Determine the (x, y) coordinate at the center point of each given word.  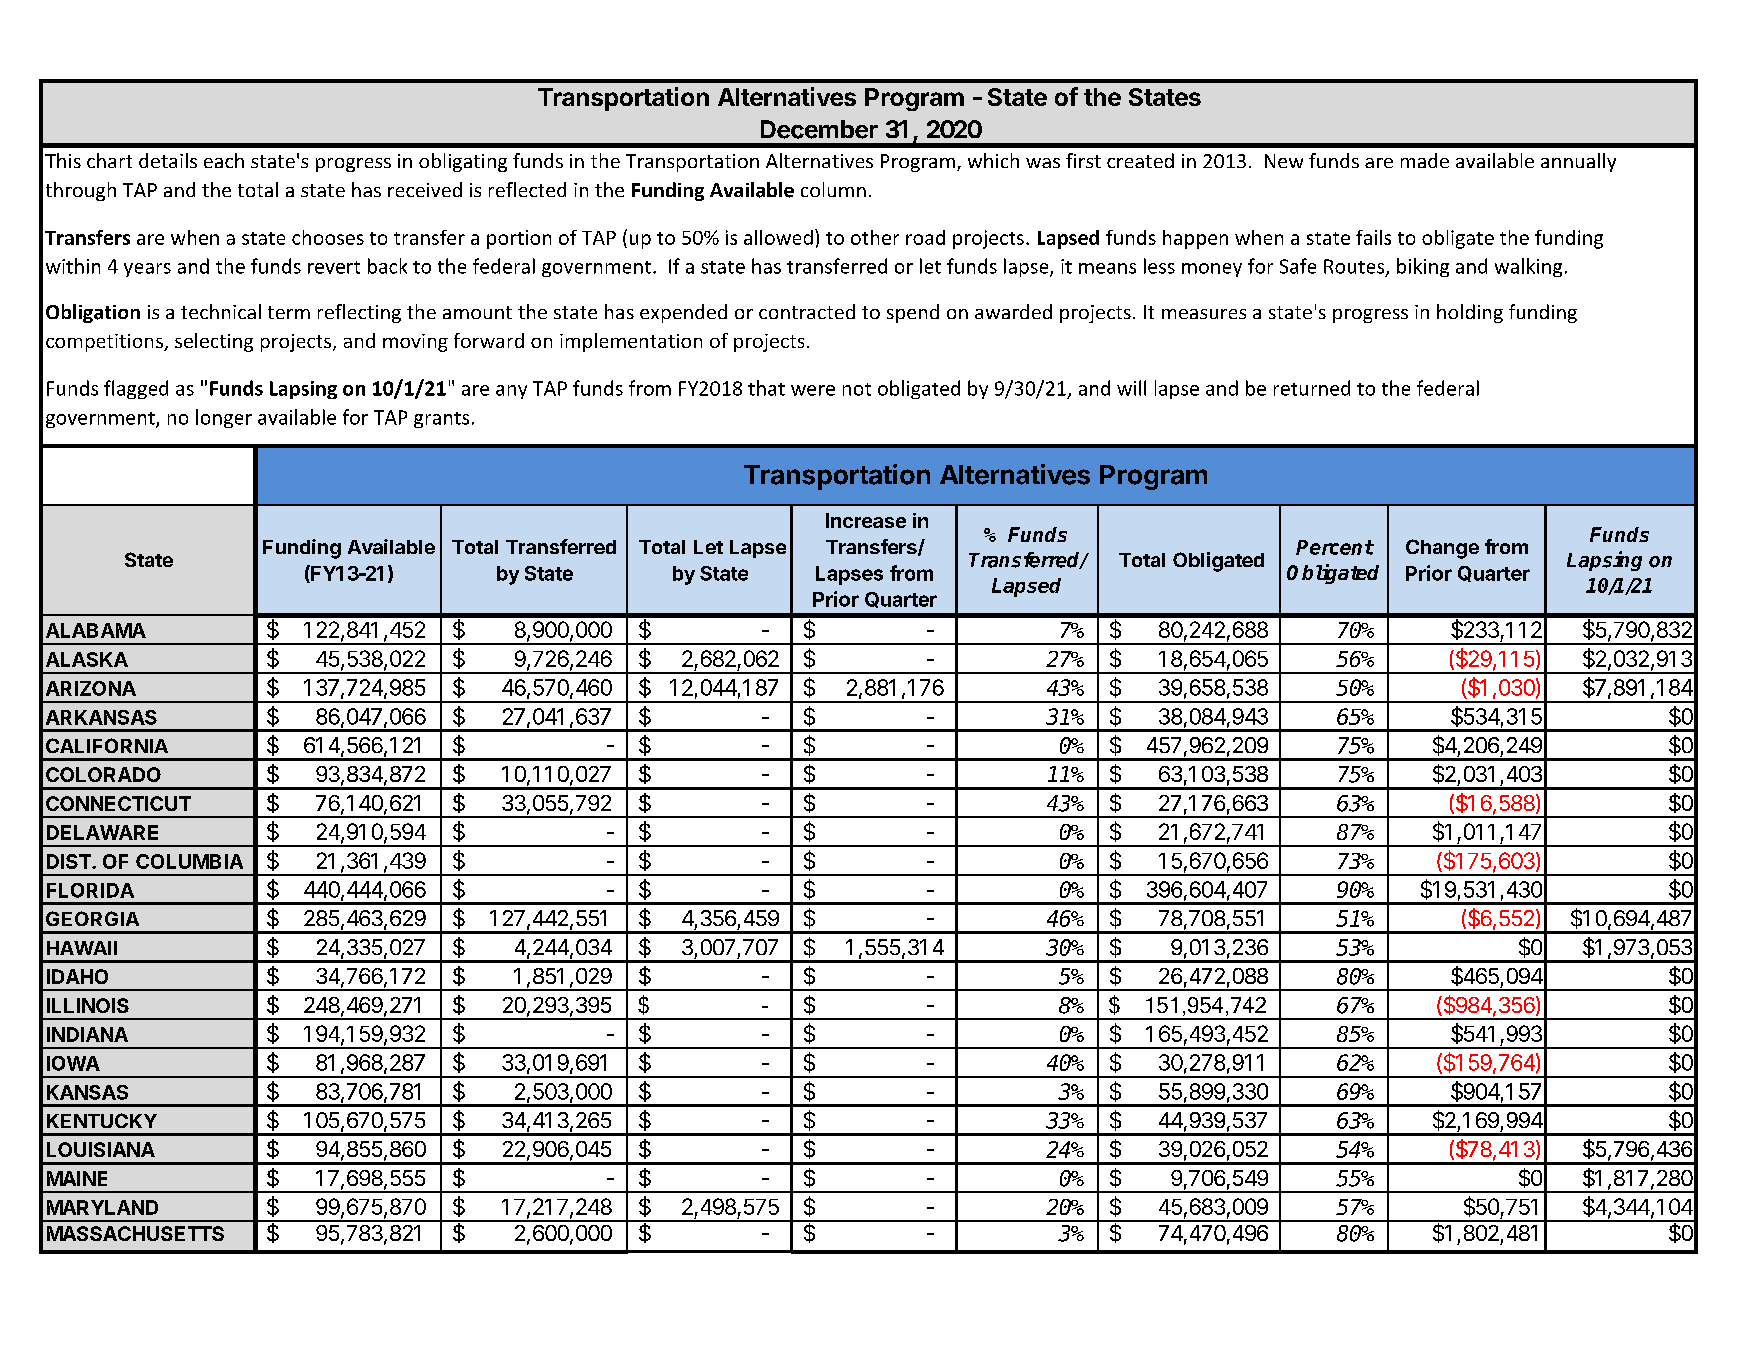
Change (1442, 549)
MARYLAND (102, 1207)
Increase (866, 520)
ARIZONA (91, 688)
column (833, 189)
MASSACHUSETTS (135, 1233)
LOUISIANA (101, 1149)
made (1425, 160)
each (224, 160)
